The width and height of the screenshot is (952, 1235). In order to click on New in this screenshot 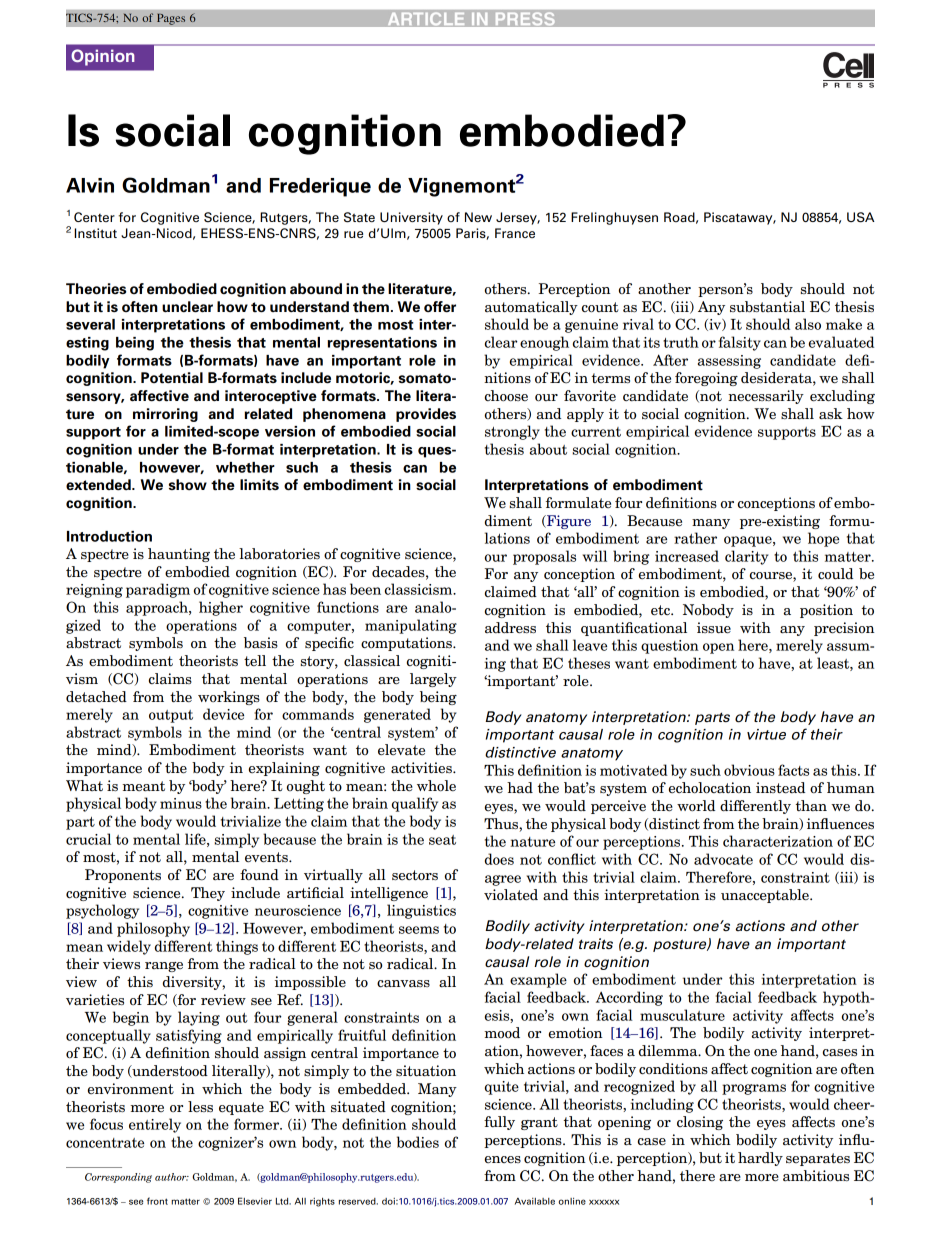, I will do `click(478, 217)`.
